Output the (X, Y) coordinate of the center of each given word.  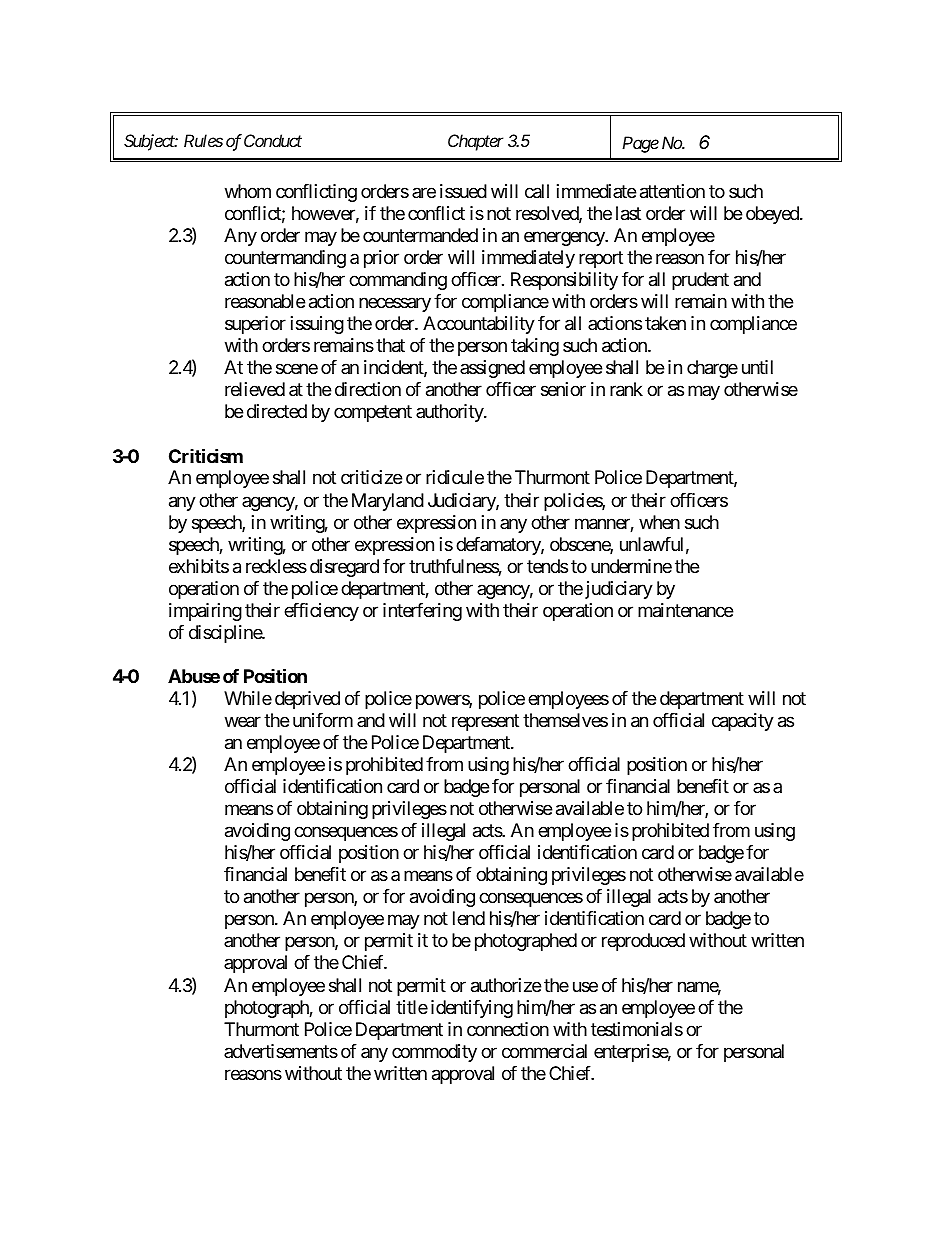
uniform (323, 720)
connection (508, 1029)
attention (672, 191)
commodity (434, 1053)
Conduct (273, 140)
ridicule (455, 477)
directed (277, 411)
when (659, 522)
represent (485, 722)
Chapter (475, 142)
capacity (743, 722)
